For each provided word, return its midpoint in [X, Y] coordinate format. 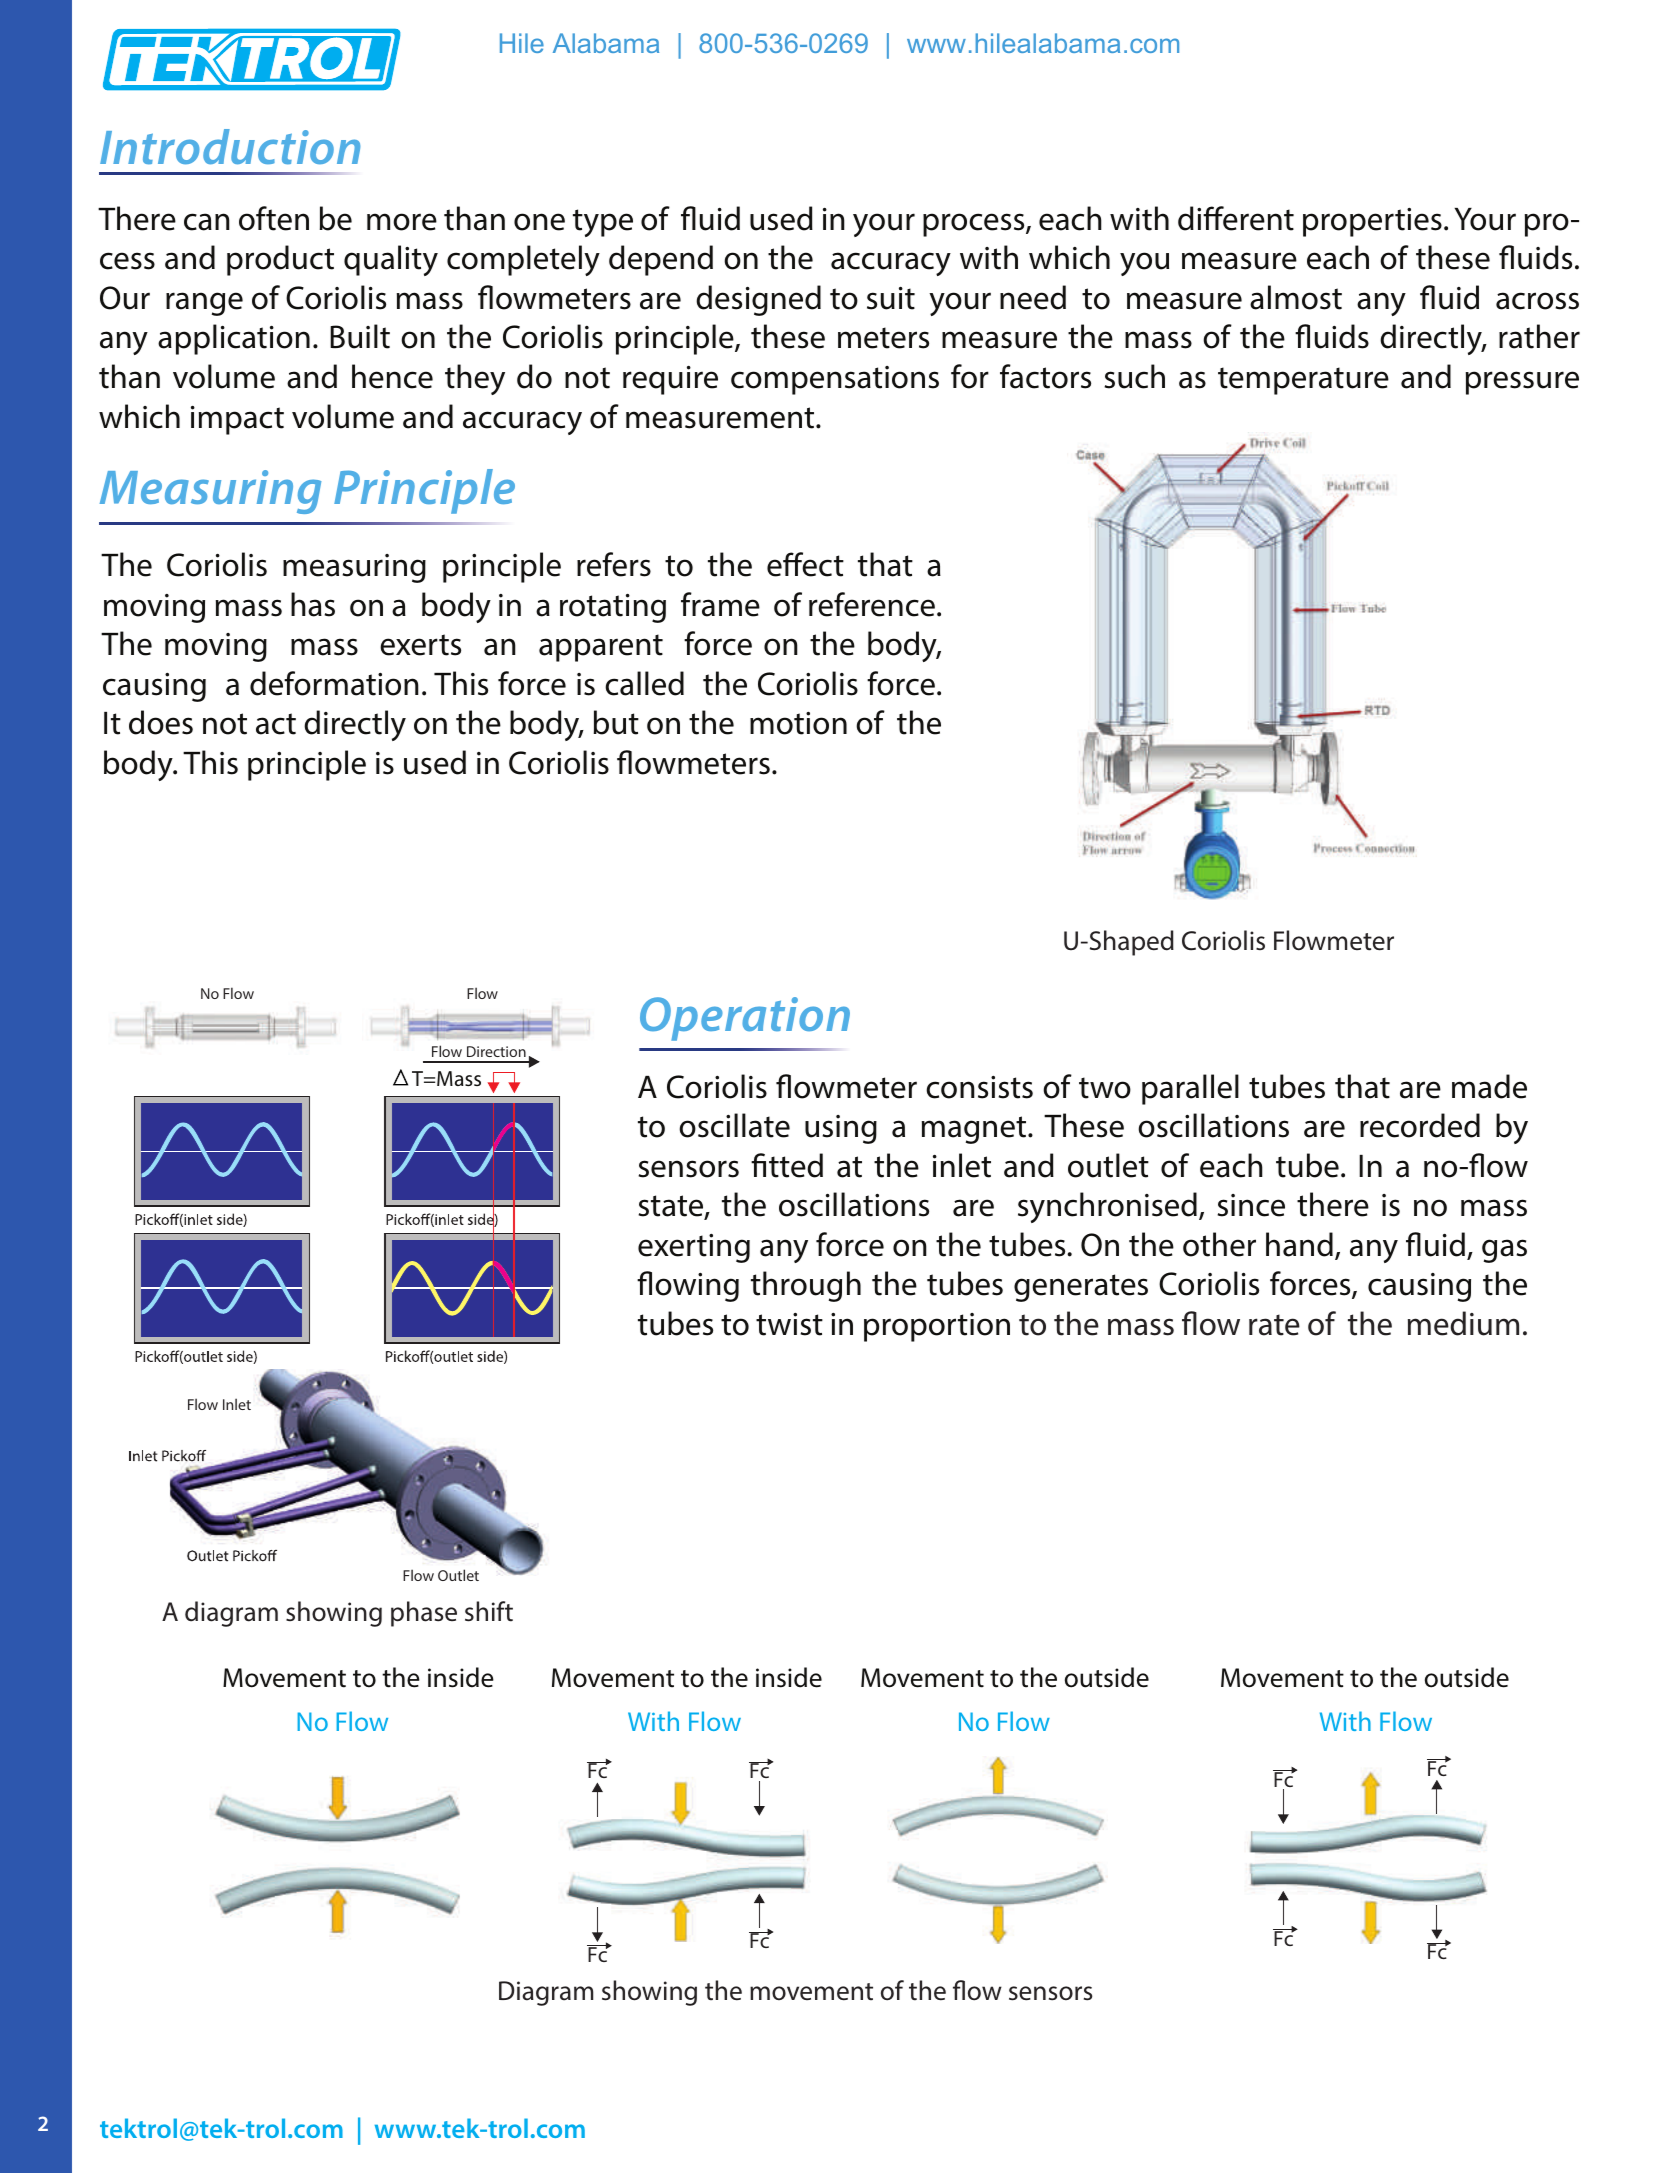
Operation [745, 1019]
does [161, 722]
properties [1372, 222]
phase [424, 1614]
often [274, 218]
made [1489, 1086]
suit [891, 298]
